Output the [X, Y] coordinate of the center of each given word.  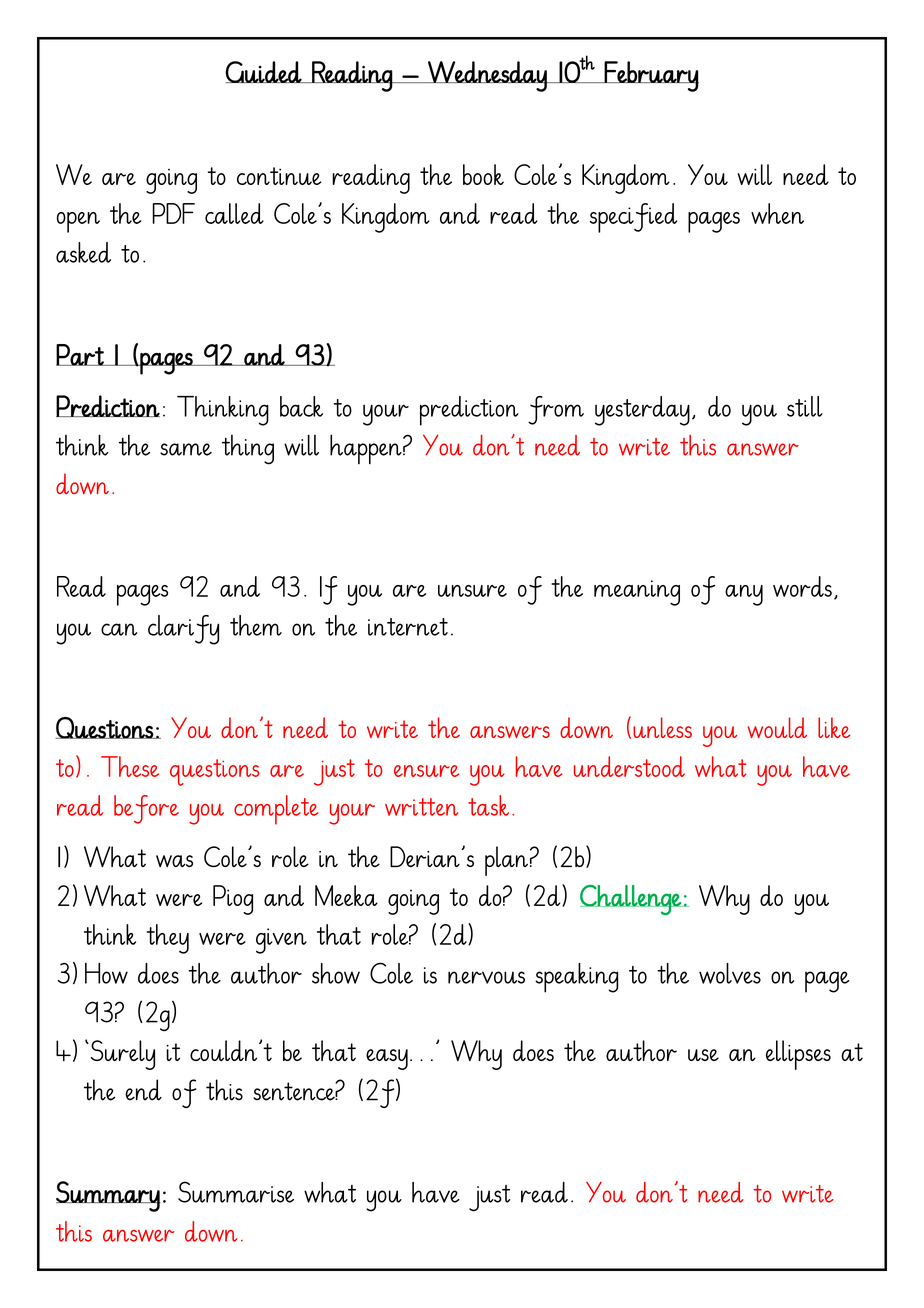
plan [506, 861]
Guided [264, 72]
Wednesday [487, 76]
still [805, 406]
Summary [108, 1196]
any [744, 595]
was [174, 861]
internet [408, 627]
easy [387, 1059]
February [651, 76]
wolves [730, 973]
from [556, 410]
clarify [183, 630]
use [703, 1055]
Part [81, 355]
